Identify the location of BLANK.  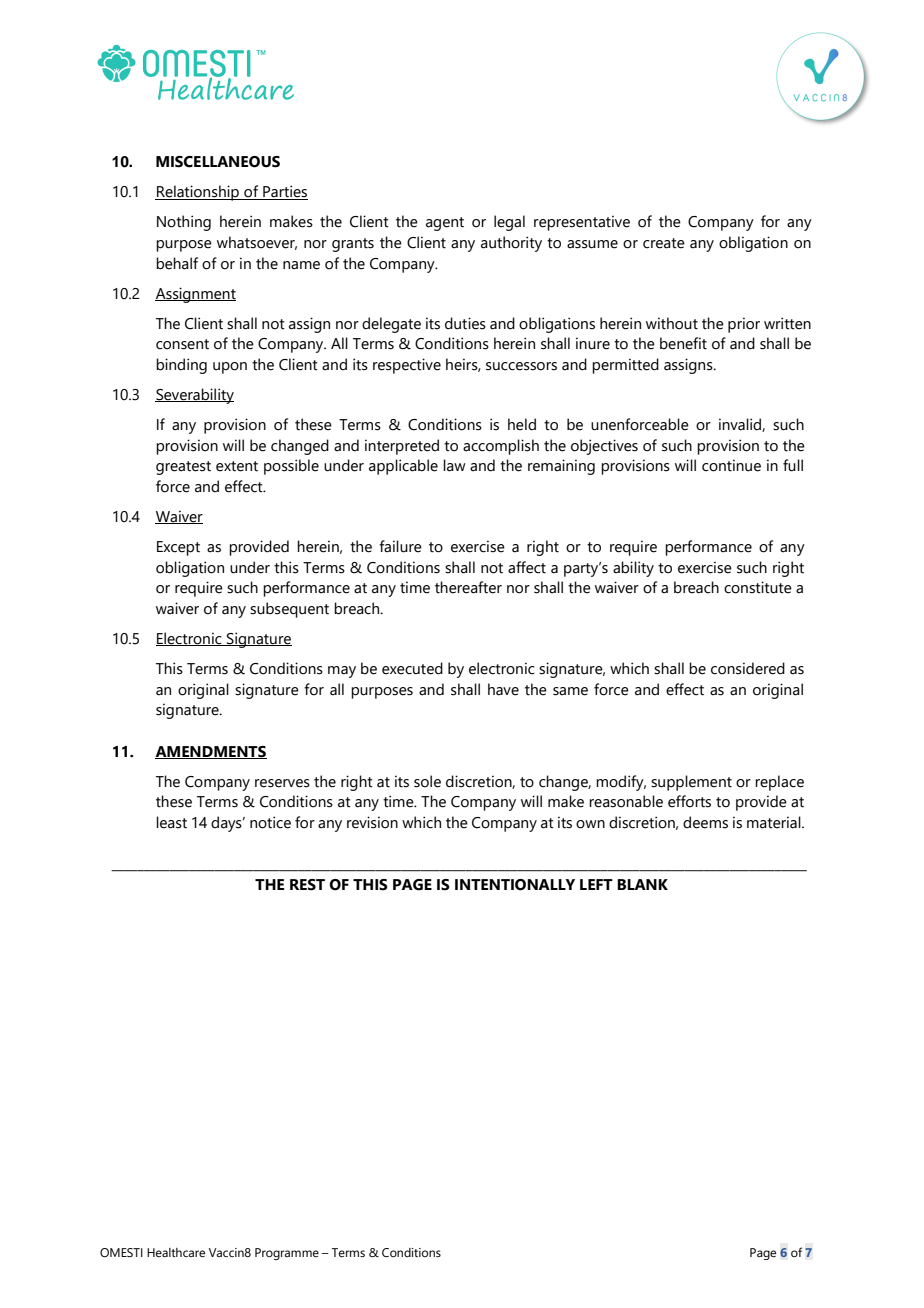
(642, 884).
